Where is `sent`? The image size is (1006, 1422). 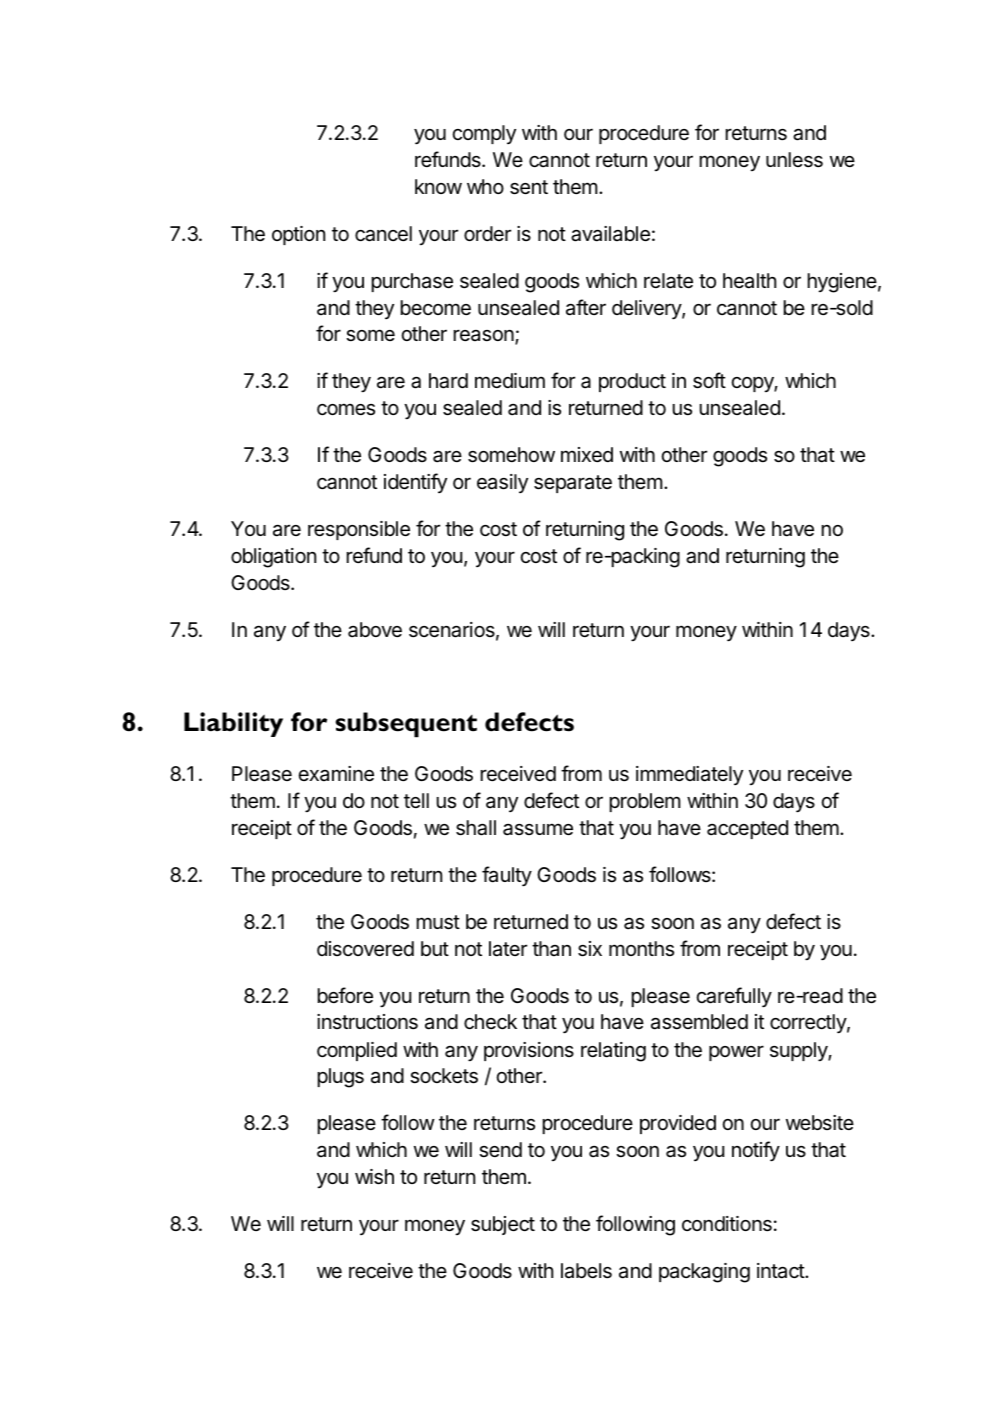 sent is located at coordinates (529, 187).
